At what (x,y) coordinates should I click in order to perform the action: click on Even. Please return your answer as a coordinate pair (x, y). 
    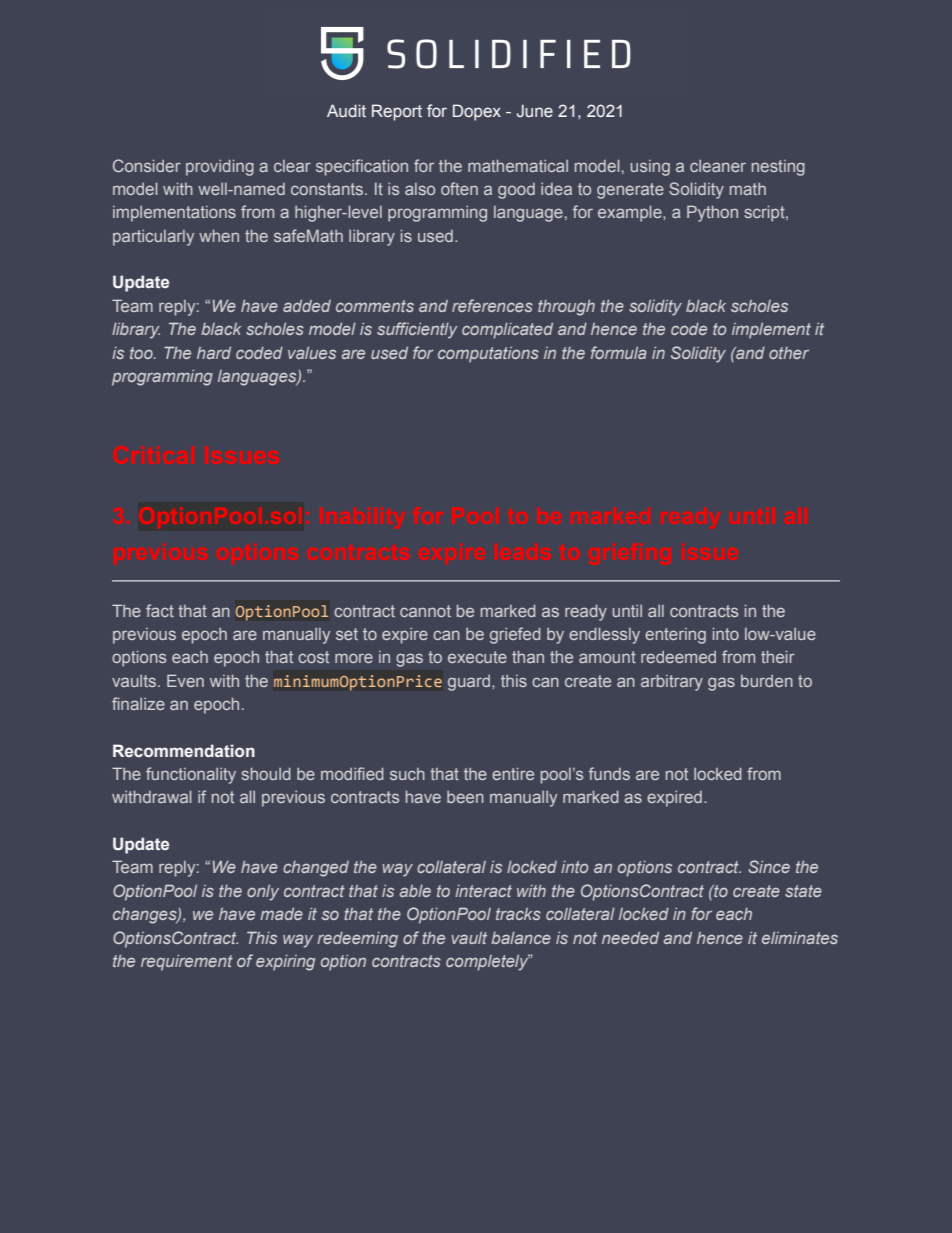
    Looking at the image, I should click on (185, 680).
